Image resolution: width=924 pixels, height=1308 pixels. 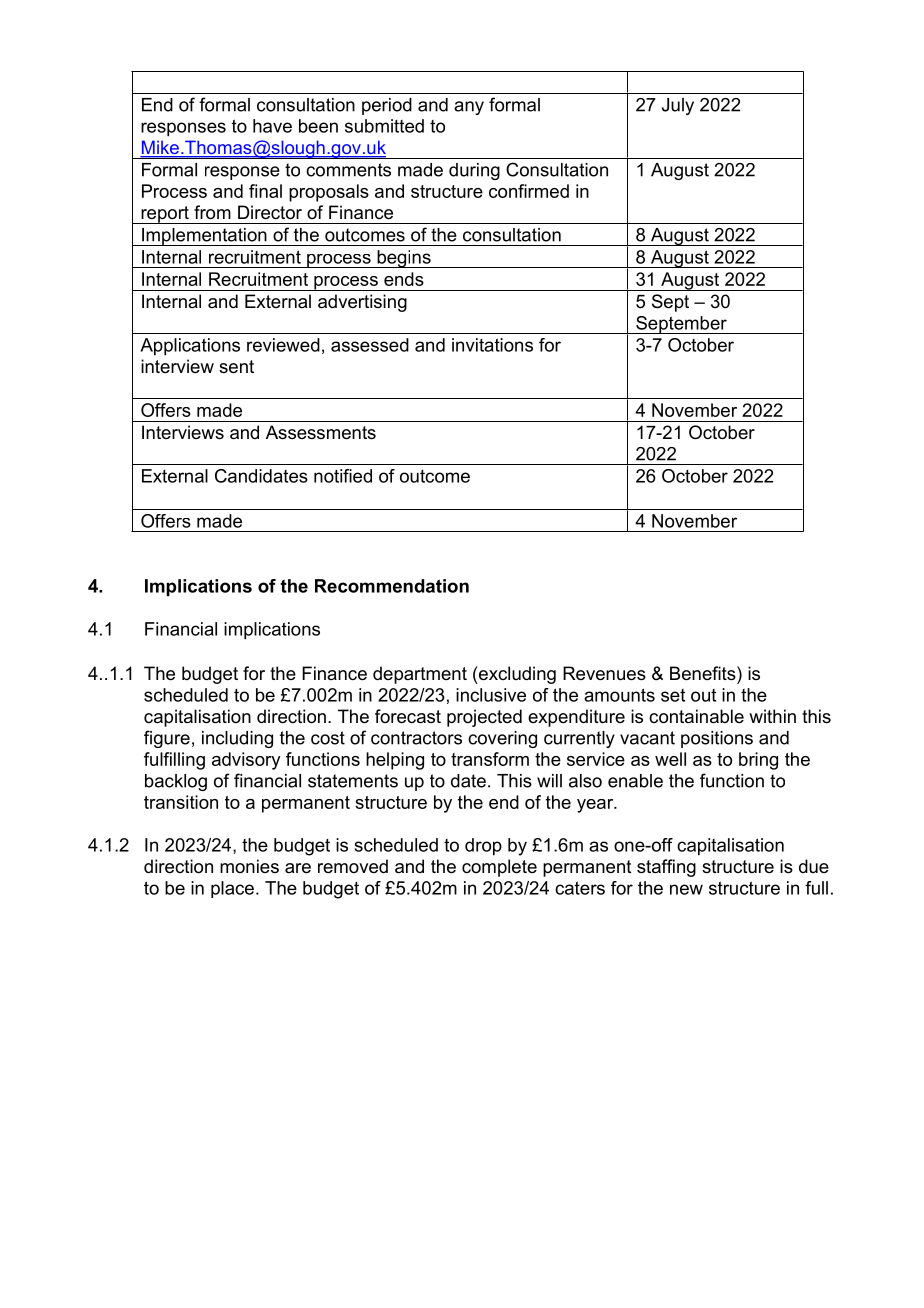 I want to click on July, so click(x=678, y=106).
